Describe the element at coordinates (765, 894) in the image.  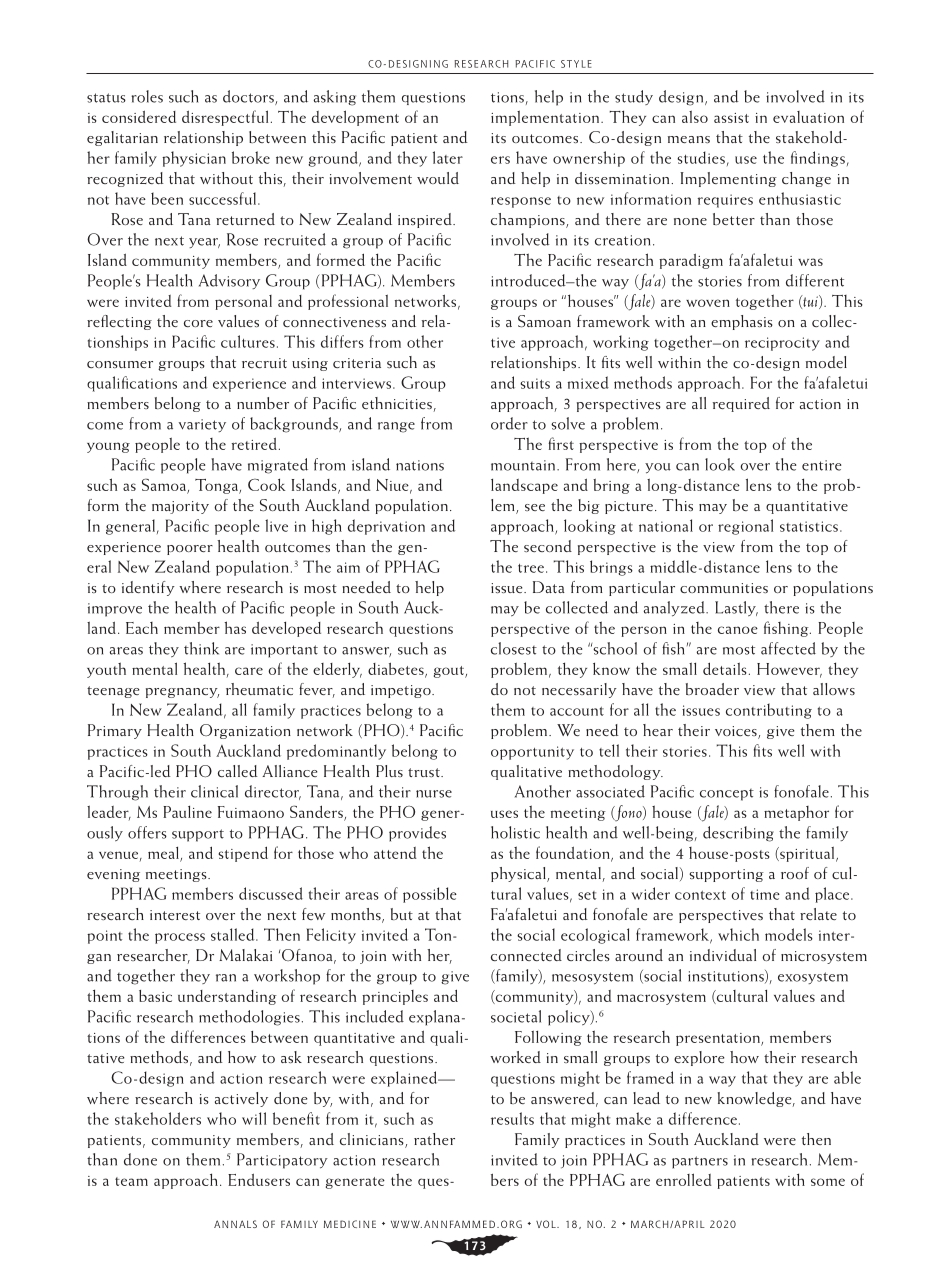
I see `time` at that location.
